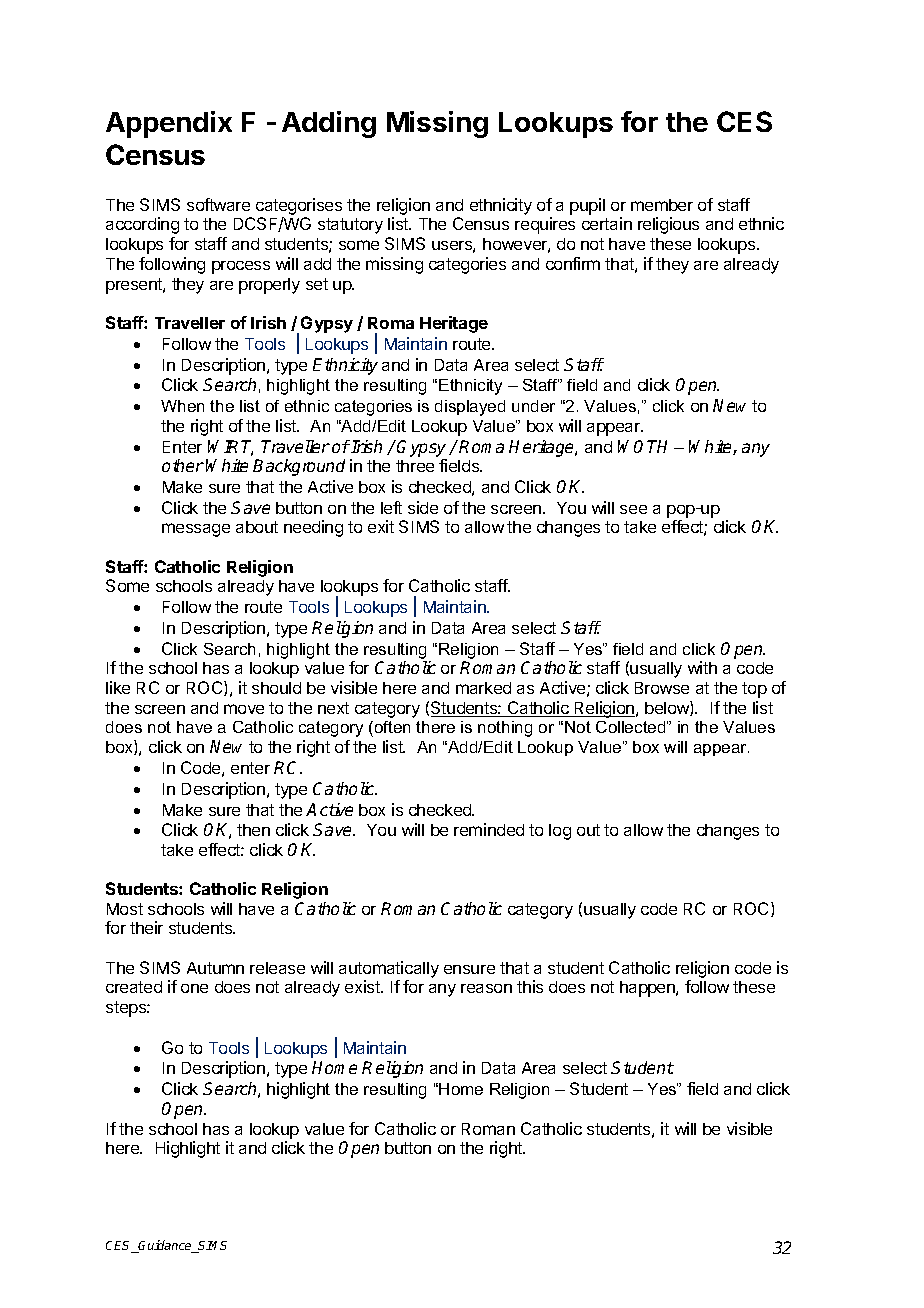 The height and width of the screenshot is (1308, 924). What do you see at coordinates (662, 205) in the screenshot?
I see `member` at bounding box center [662, 205].
